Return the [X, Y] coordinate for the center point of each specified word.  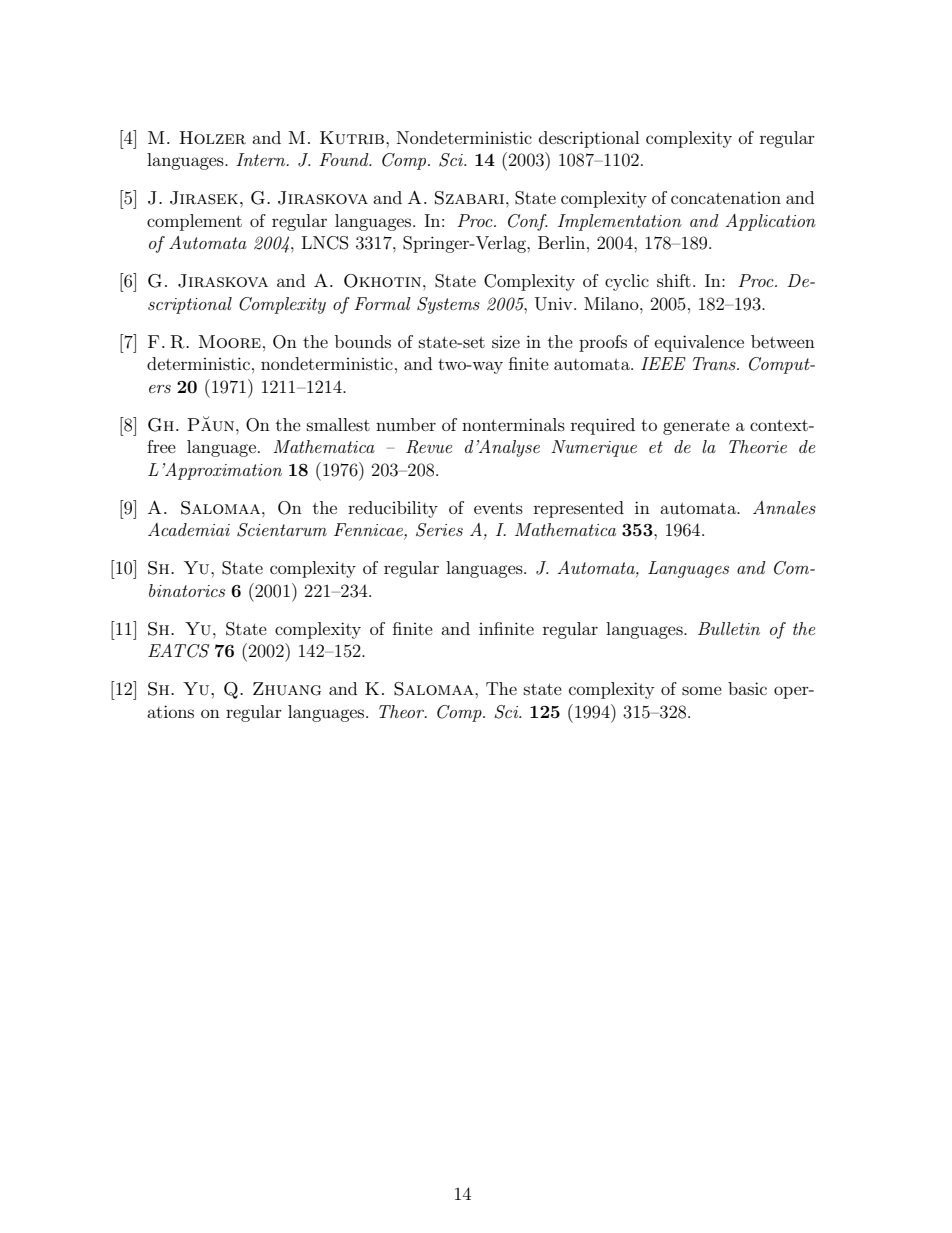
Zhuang [287, 689]
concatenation [726, 198]
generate [696, 427]
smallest [338, 424]
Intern [262, 159]
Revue [429, 447]
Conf [527, 222]
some [702, 690]
